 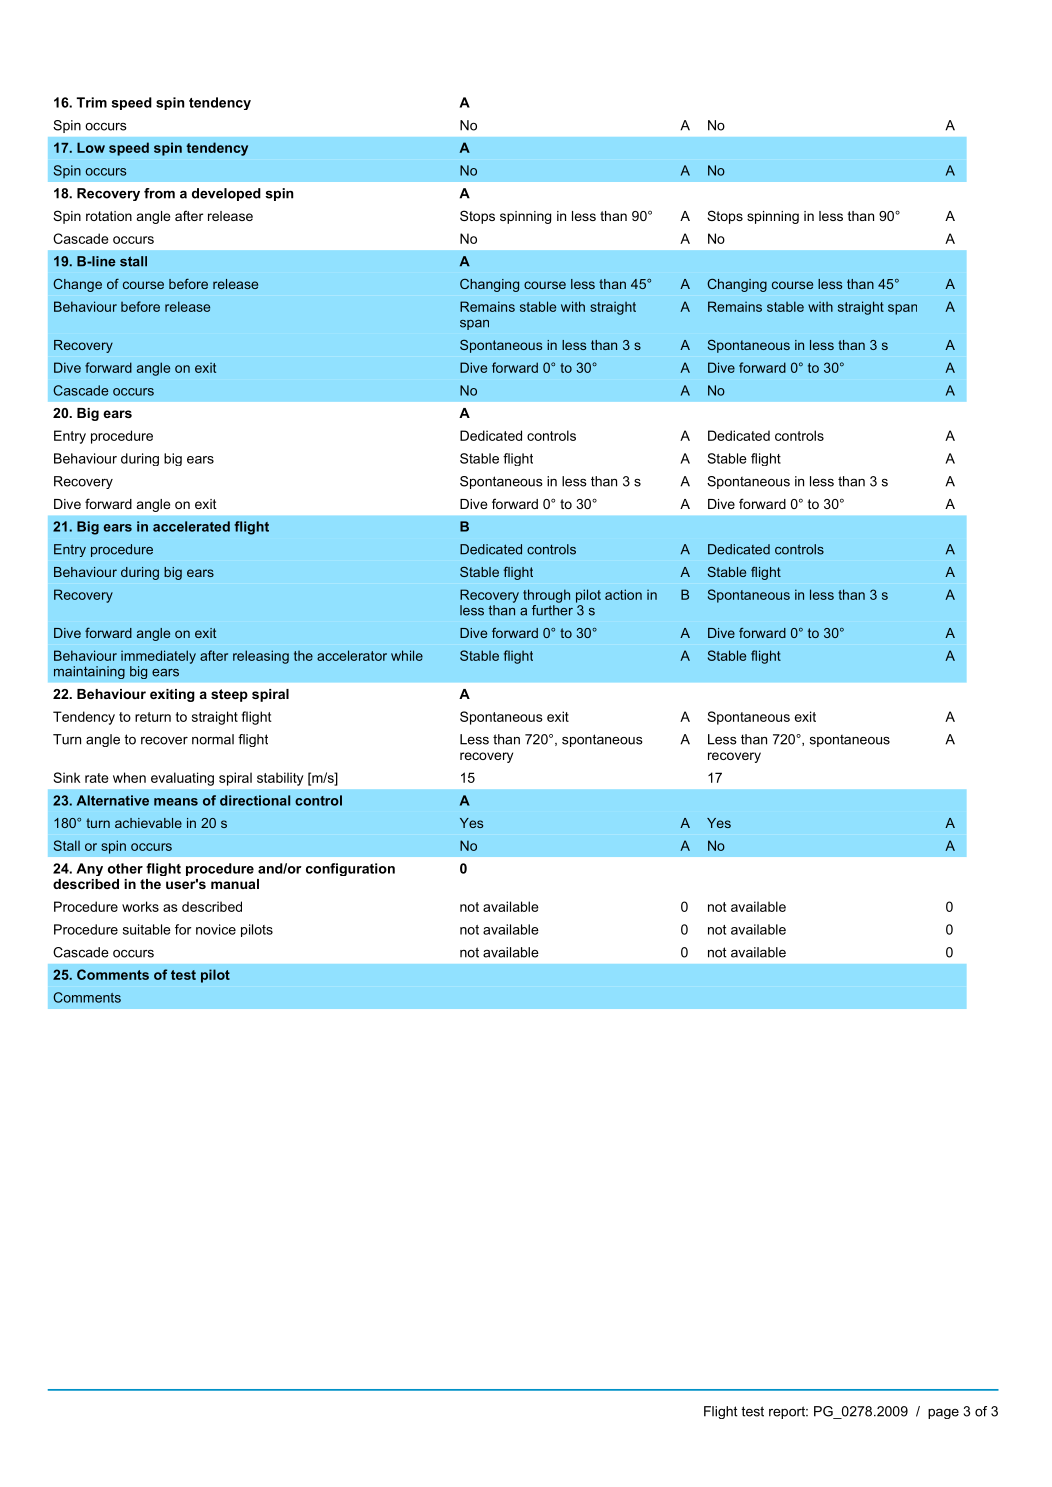 I want to click on page, so click(x=943, y=1413).
